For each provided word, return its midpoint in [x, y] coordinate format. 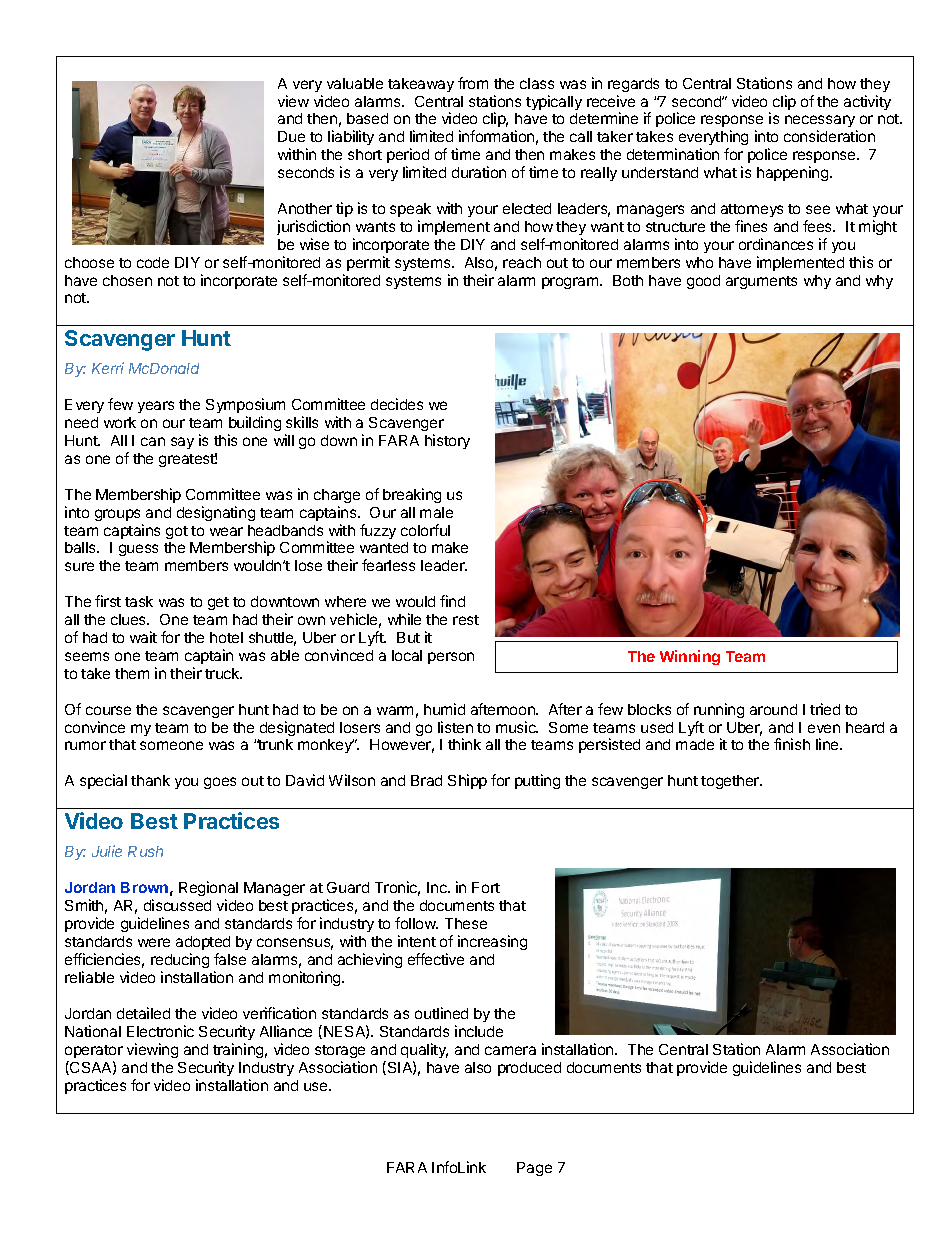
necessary [821, 123]
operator [94, 1051]
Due [291, 136]
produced [529, 1069]
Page [534, 1169]
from [473, 83]
